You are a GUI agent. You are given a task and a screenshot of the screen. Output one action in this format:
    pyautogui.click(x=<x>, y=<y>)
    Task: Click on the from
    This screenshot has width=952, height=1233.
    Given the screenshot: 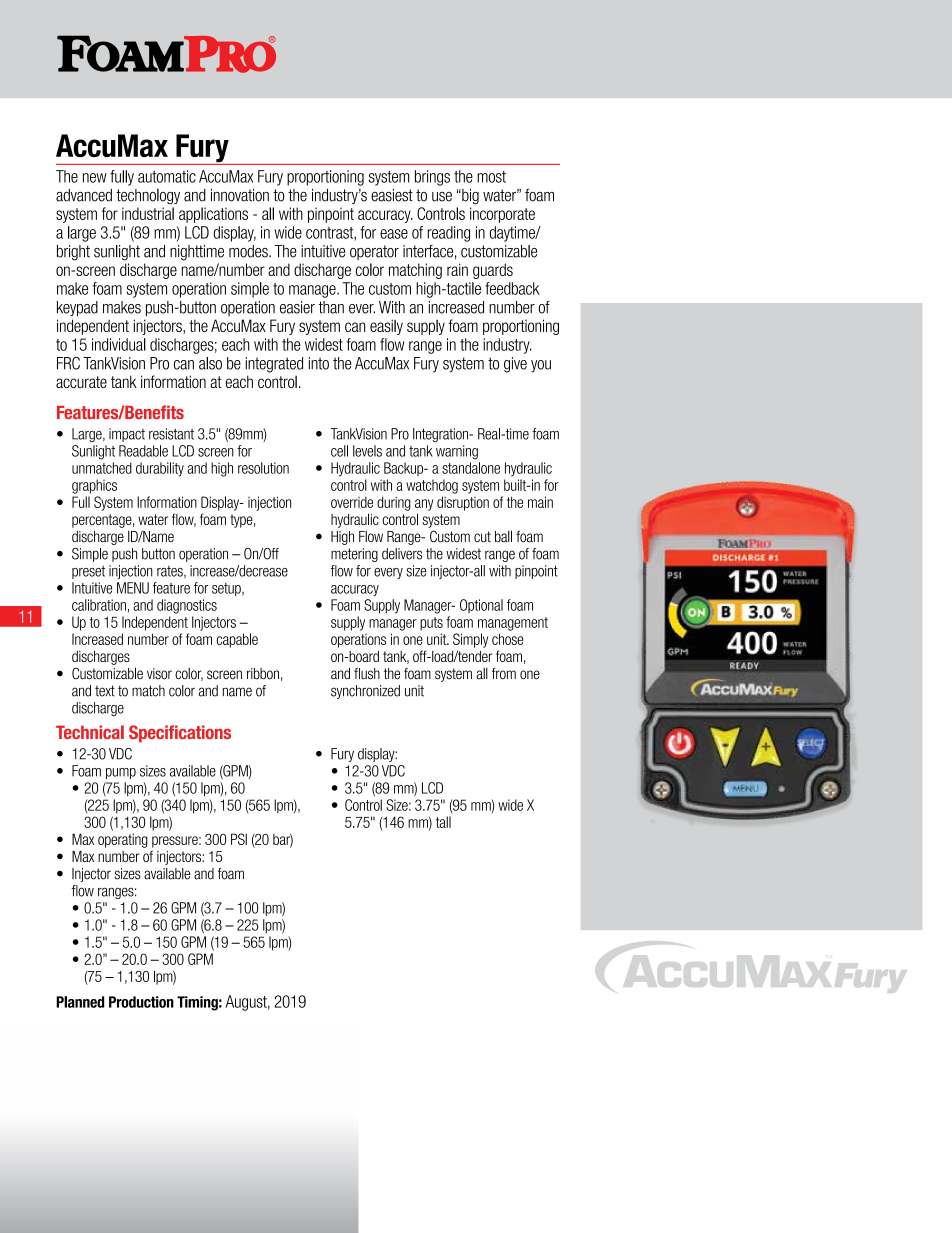 What is the action you would take?
    pyautogui.click(x=504, y=674)
